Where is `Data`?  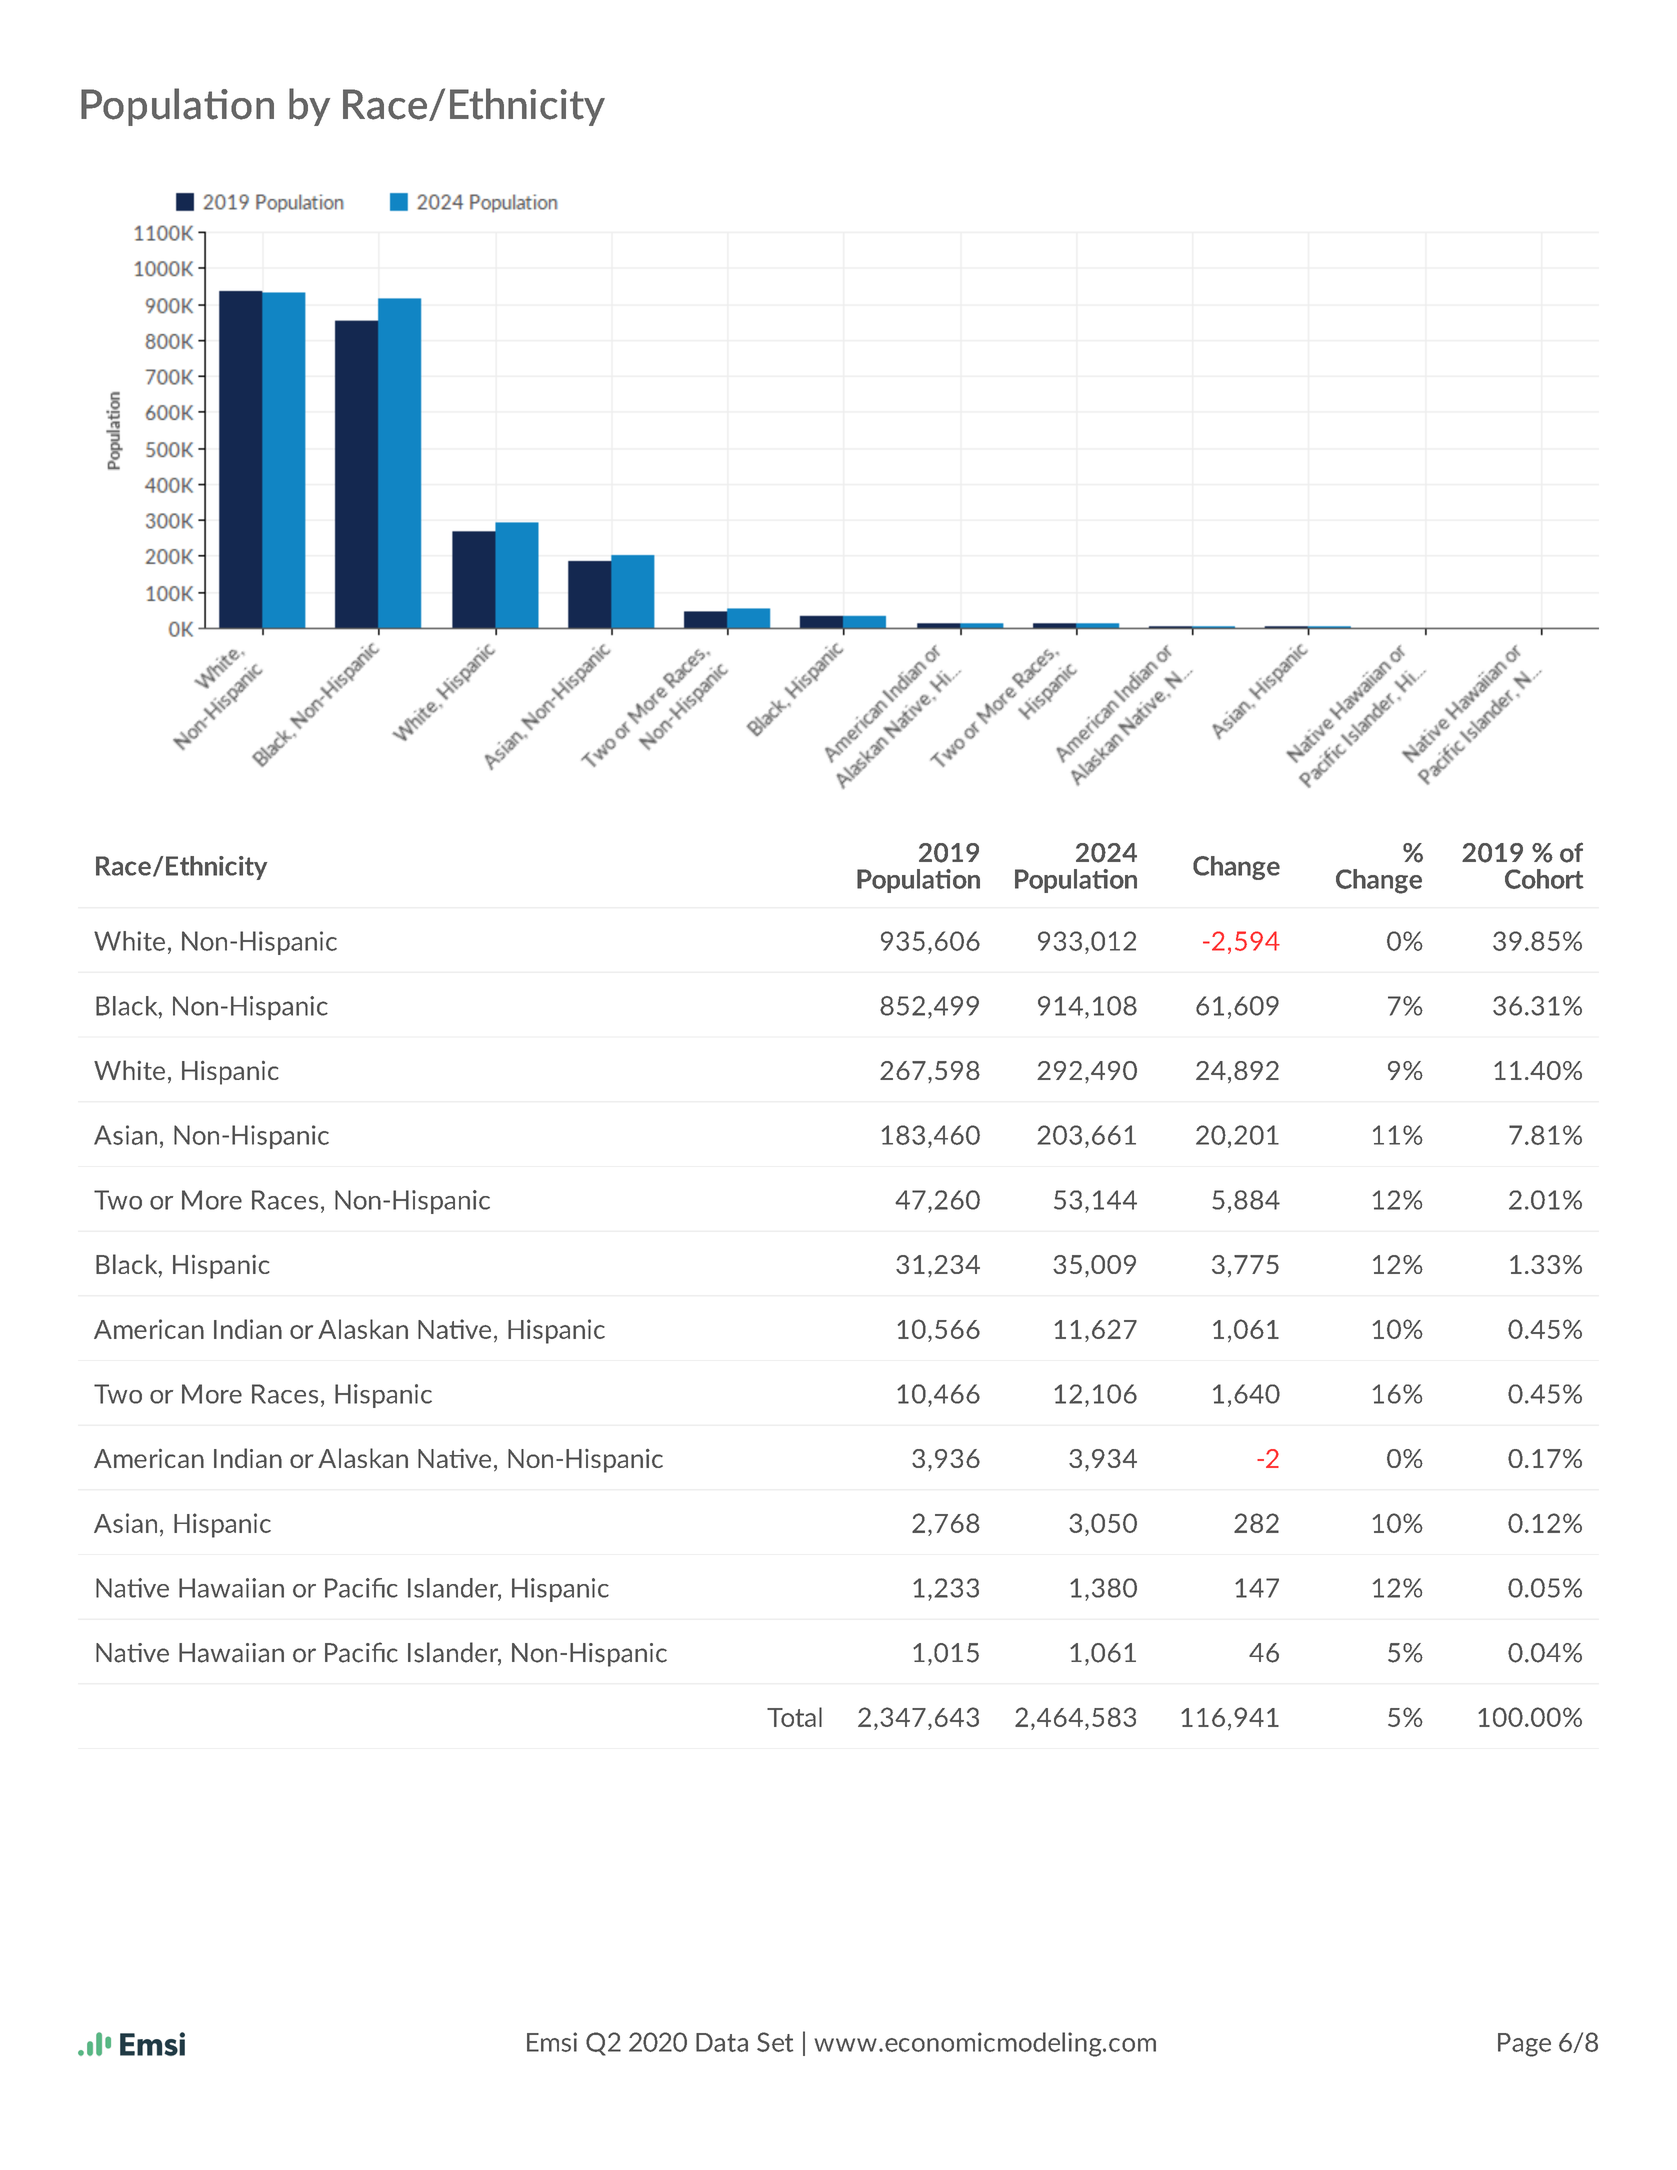
Data is located at coordinates (722, 2042).
